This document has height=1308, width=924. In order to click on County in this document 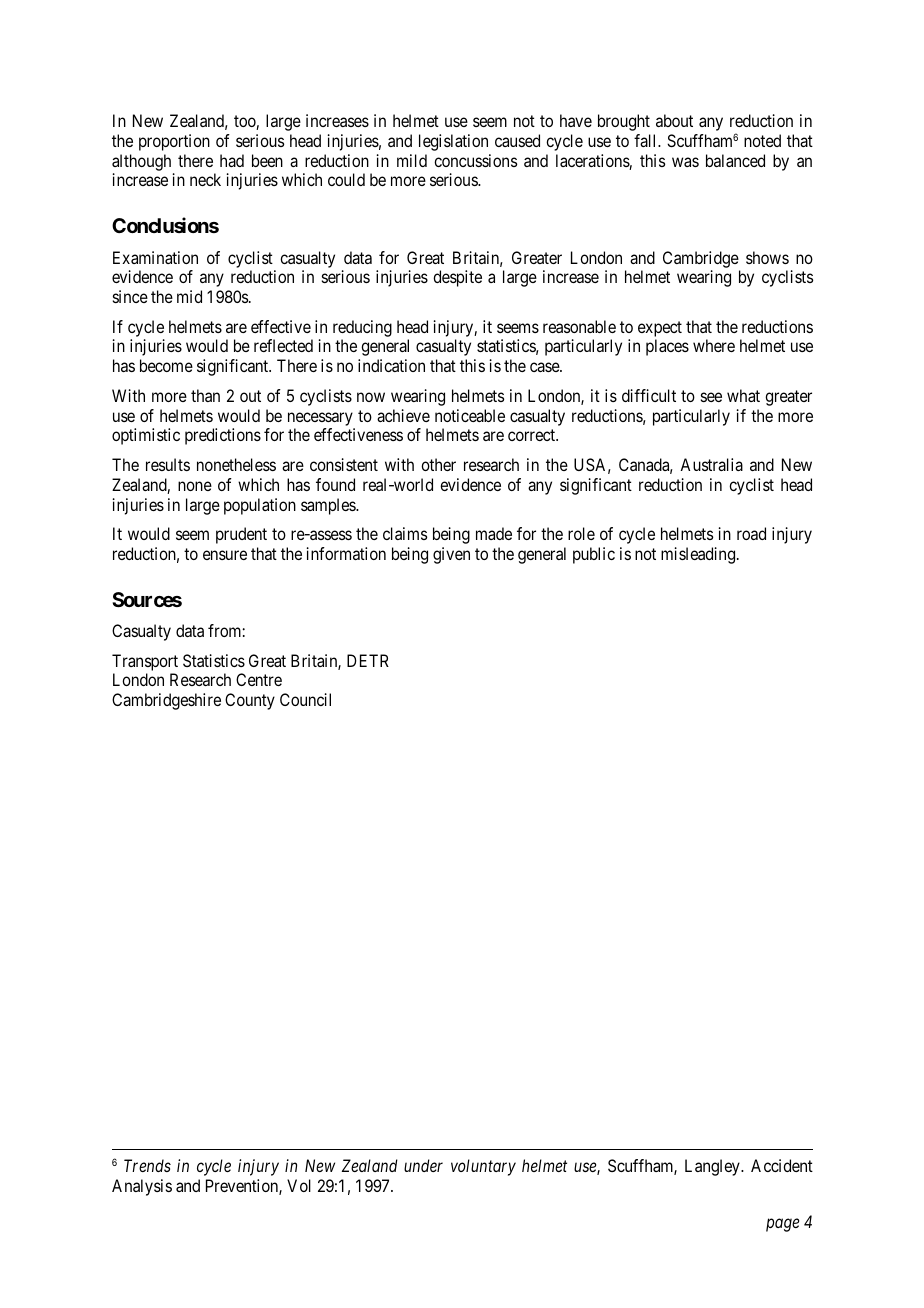, I will do `click(250, 701)`.
